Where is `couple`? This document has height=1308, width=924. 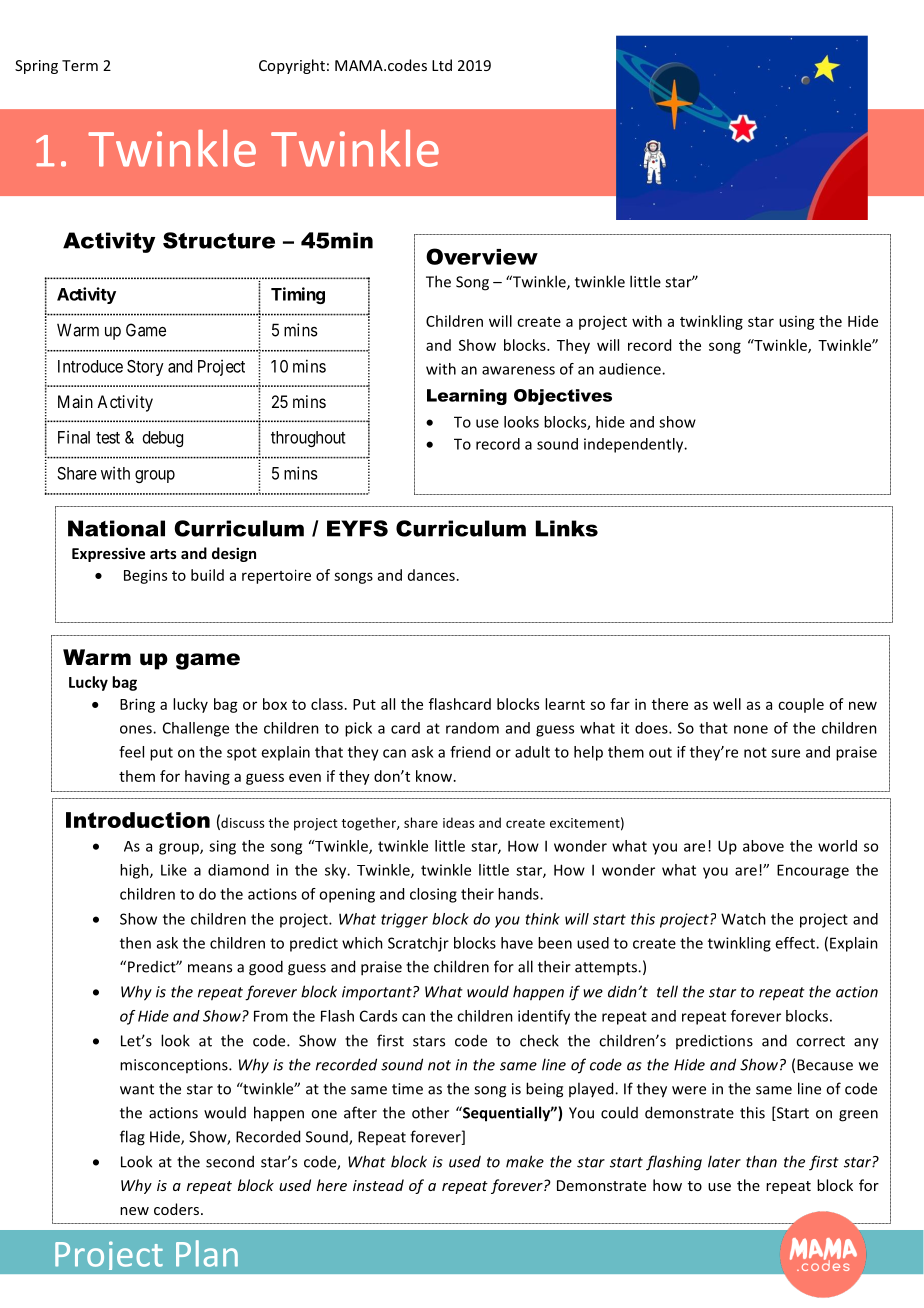 couple is located at coordinates (801, 705).
